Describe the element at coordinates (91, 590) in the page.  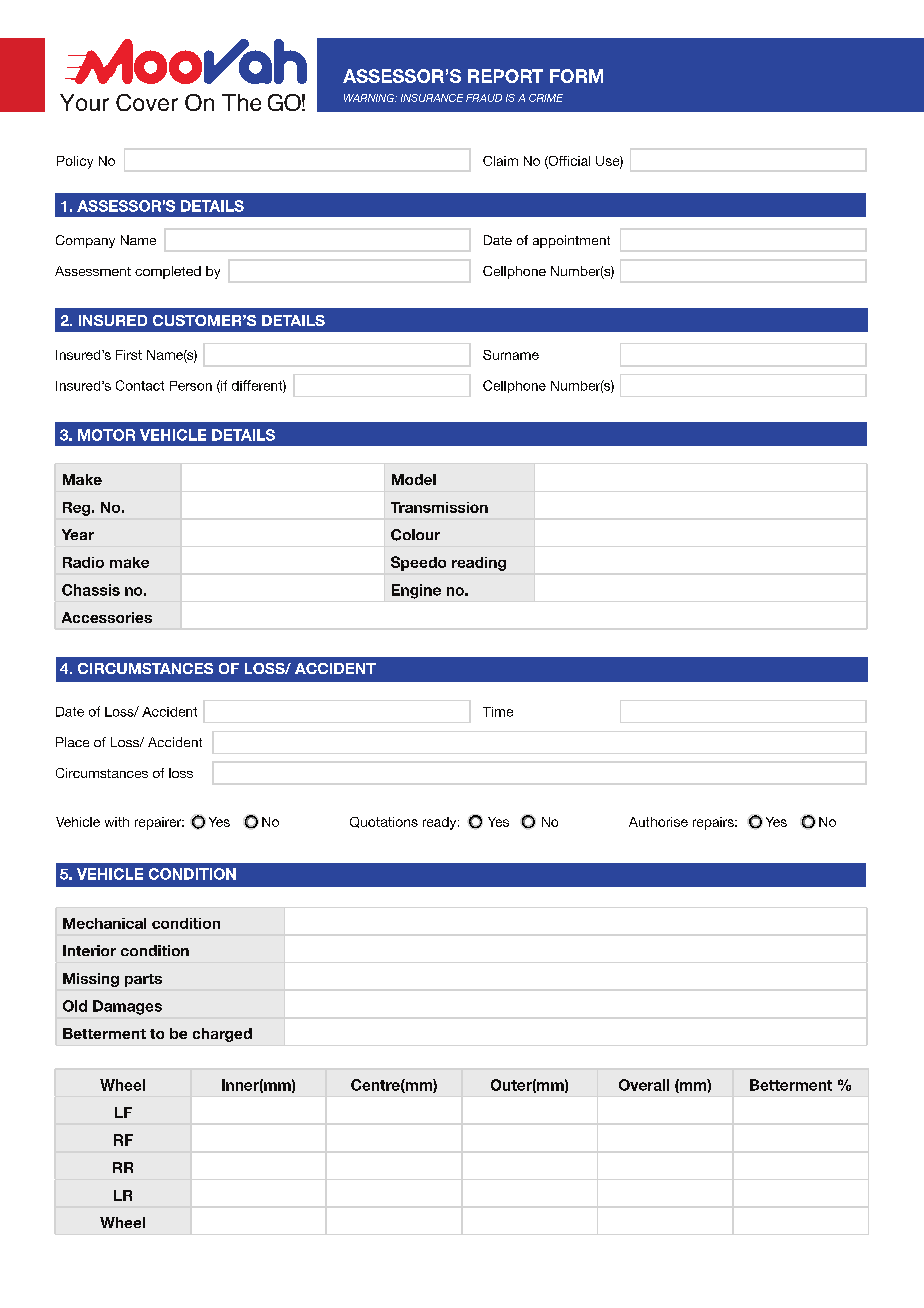
I see `Chassis` at that location.
